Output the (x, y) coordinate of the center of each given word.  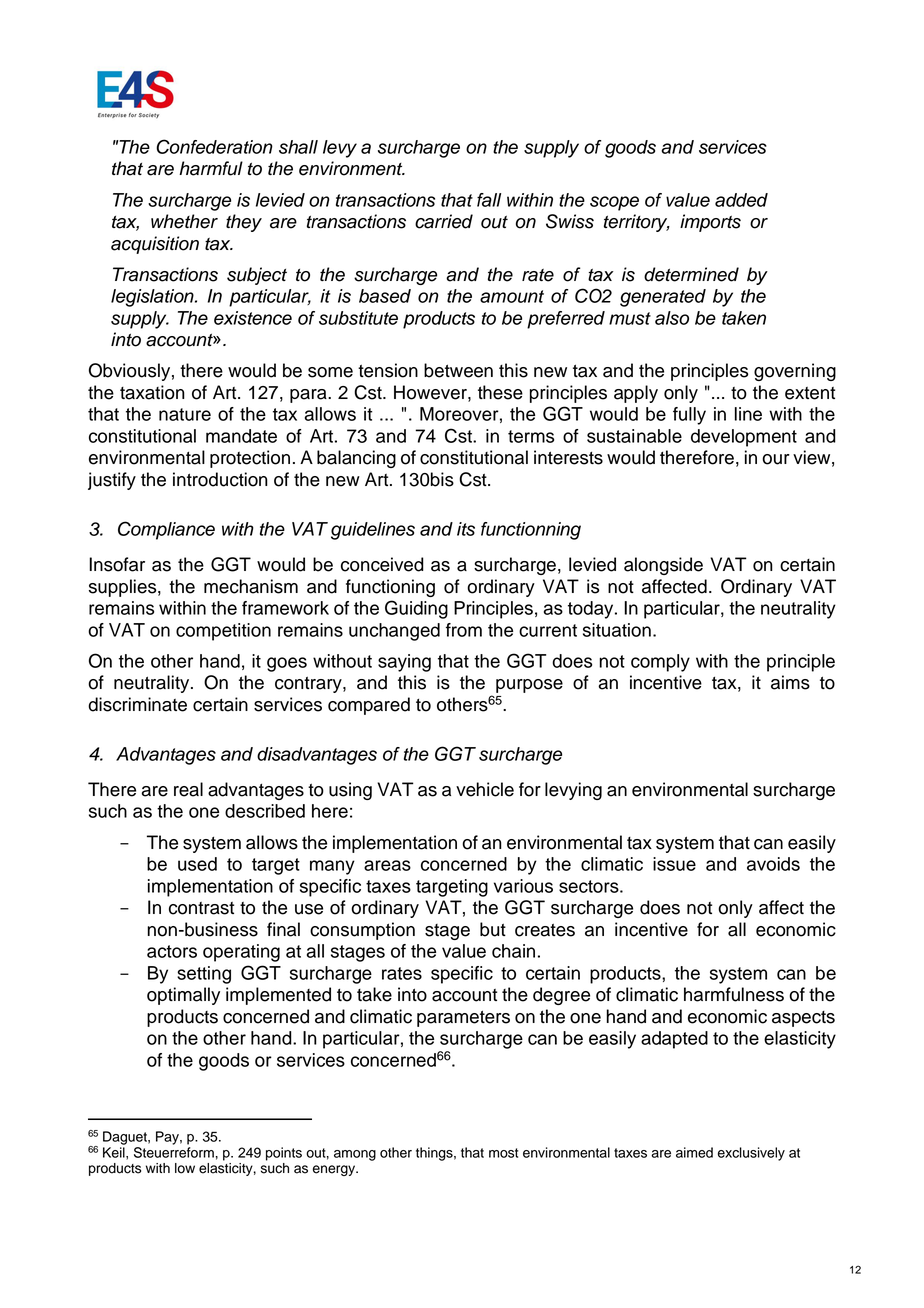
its (466, 529)
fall (489, 200)
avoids (773, 864)
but (493, 929)
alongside (663, 566)
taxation (152, 392)
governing (795, 372)
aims (790, 682)
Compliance (166, 530)
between (458, 370)
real (188, 789)
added (741, 200)
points (284, 1154)
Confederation (214, 146)
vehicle (485, 789)
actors (172, 951)
